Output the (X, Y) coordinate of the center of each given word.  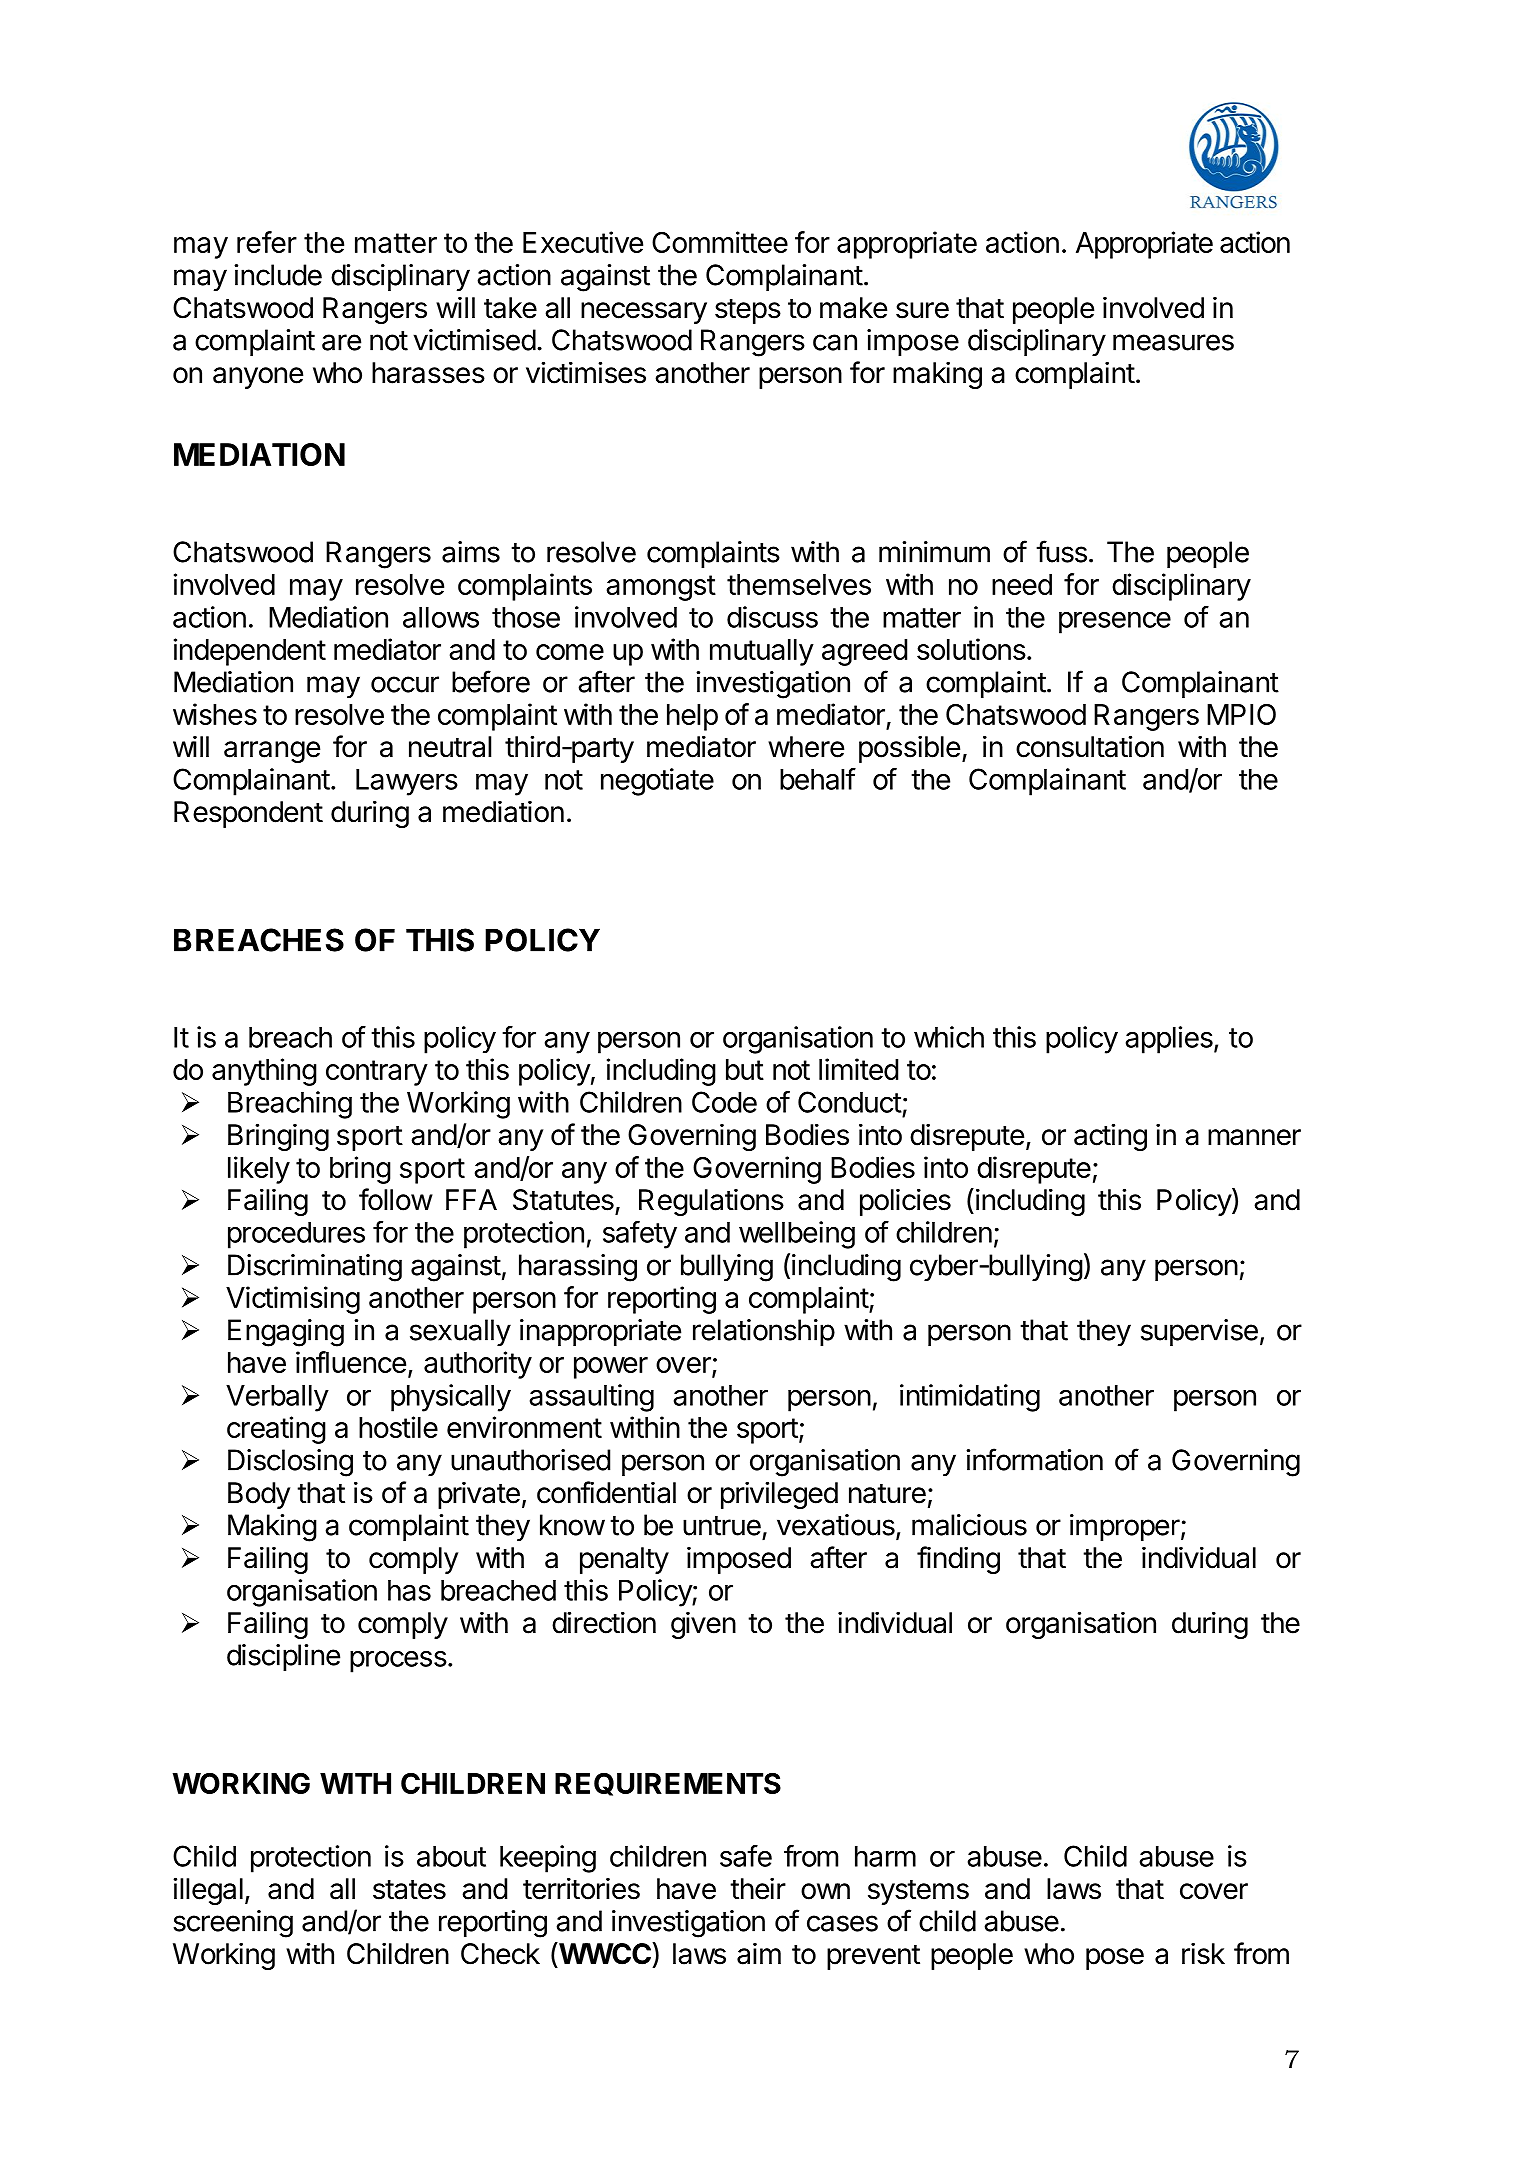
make (853, 308)
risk (1203, 1953)
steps (748, 311)
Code (724, 1102)
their (758, 1888)
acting (1110, 1137)
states (409, 1890)
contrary (377, 1073)
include (278, 275)
